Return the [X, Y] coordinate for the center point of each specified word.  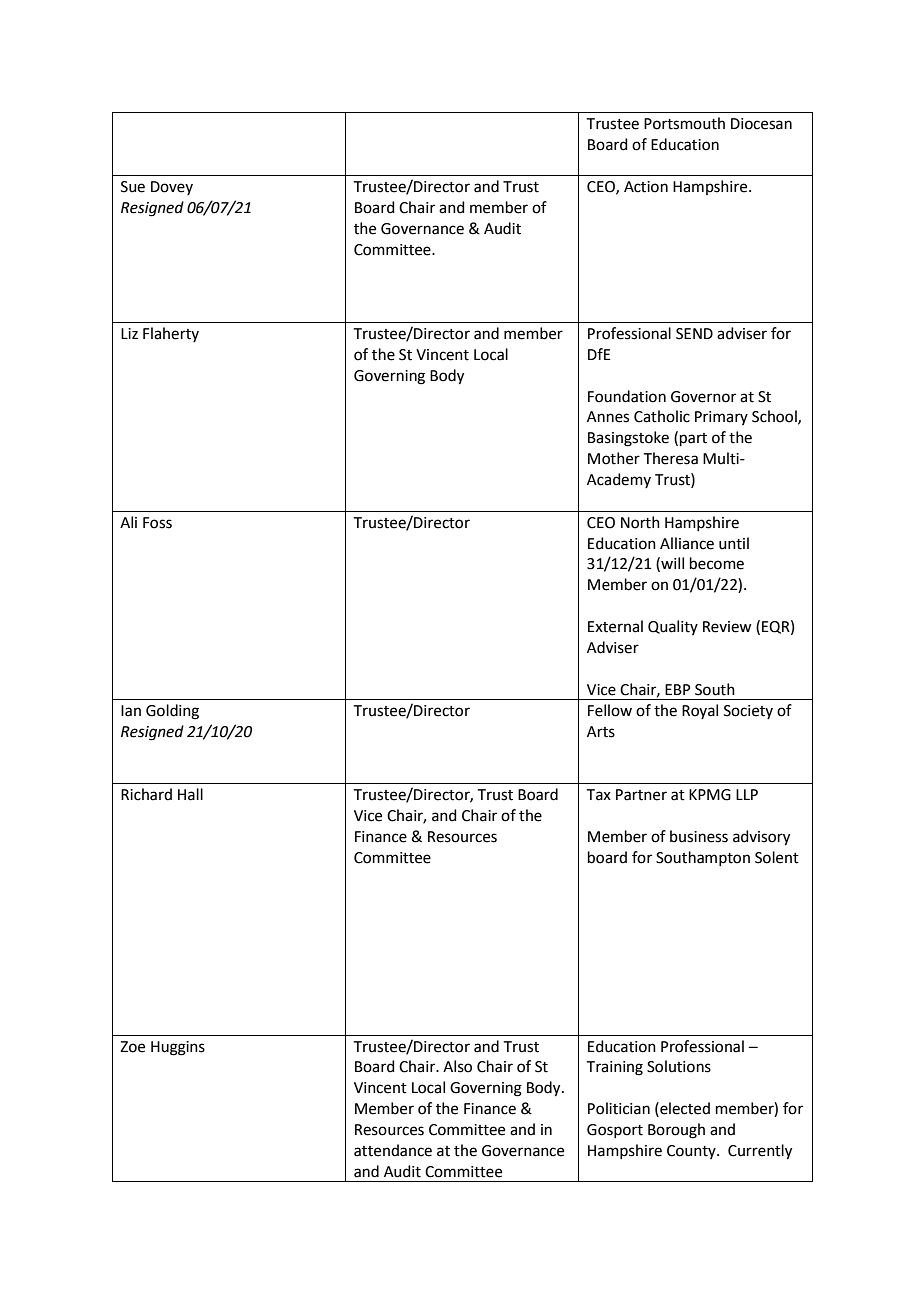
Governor [703, 397]
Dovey [172, 188]
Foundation [627, 396]
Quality [673, 627]
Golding [172, 712]
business [699, 836]
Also [457, 1066]
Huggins [178, 1048]
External [615, 626]
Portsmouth [684, 123]
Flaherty [171, 334]
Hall [190, 794]
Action [646, 187]
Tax [599, 795]
